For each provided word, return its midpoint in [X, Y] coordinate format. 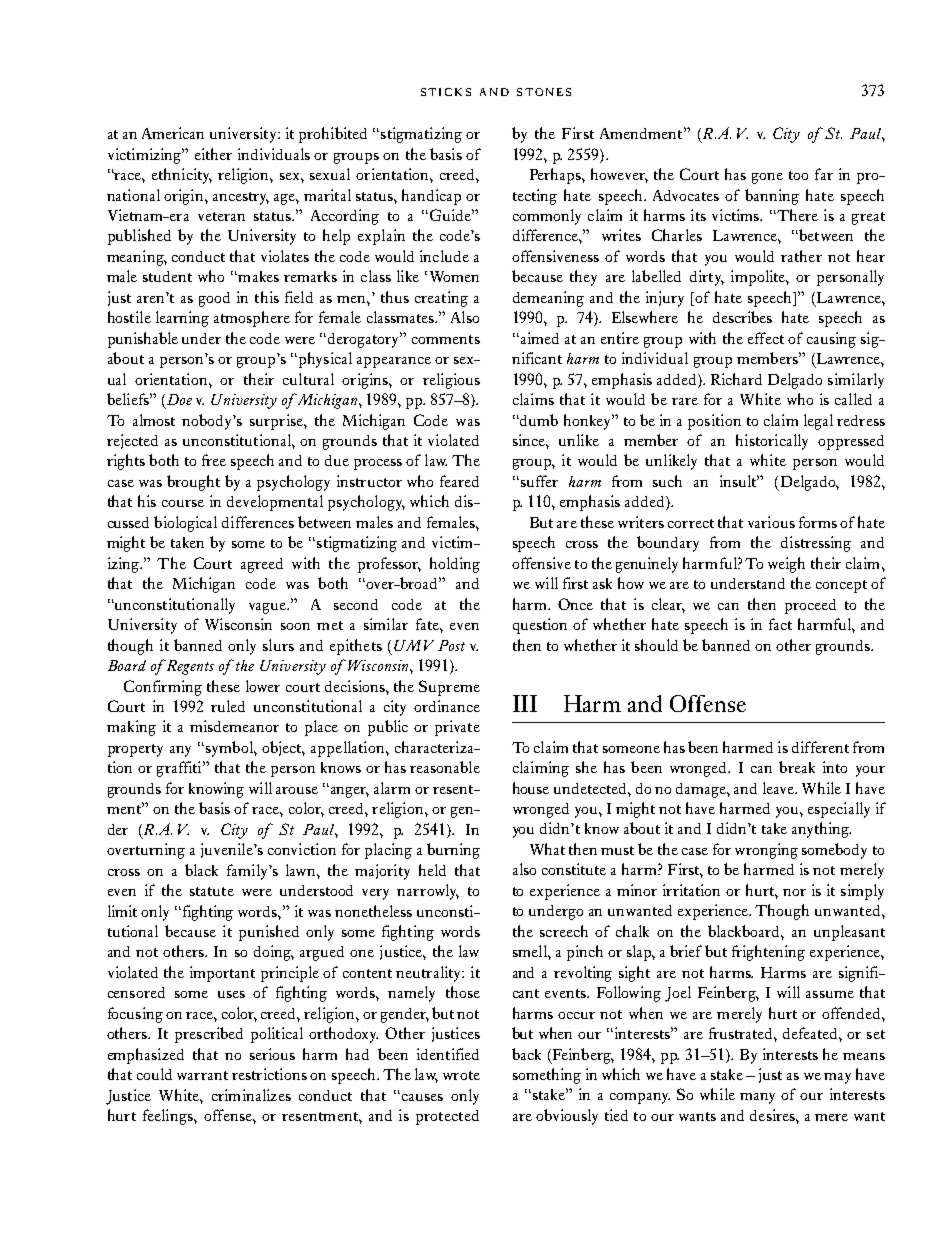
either [213, 154]
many [757, 1098]
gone [767, 178]
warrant [202, 1075]
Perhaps [556, 176]
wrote [461, 1075]
